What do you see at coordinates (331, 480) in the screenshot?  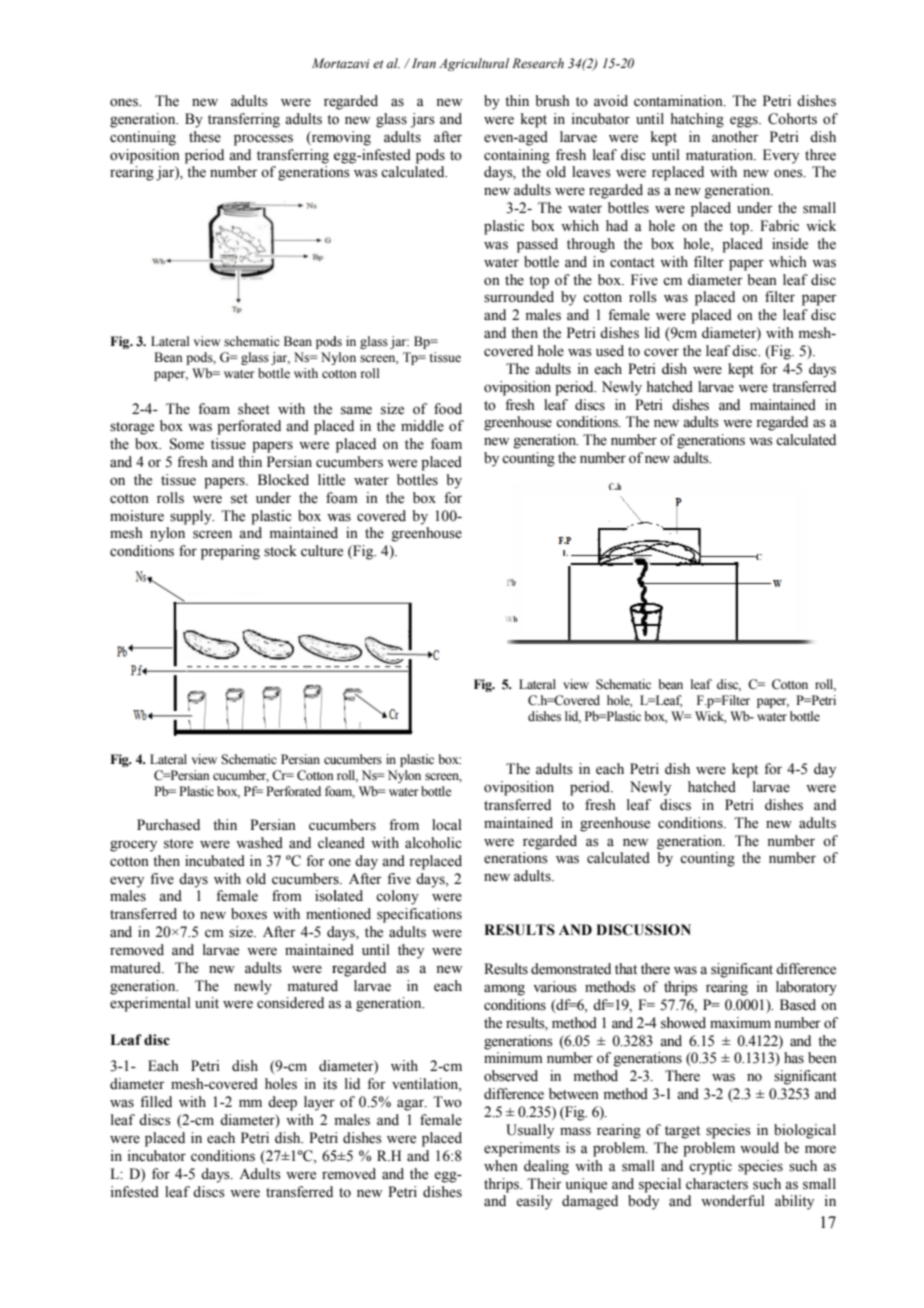 I see `little` at bounding box center [331, 480].
